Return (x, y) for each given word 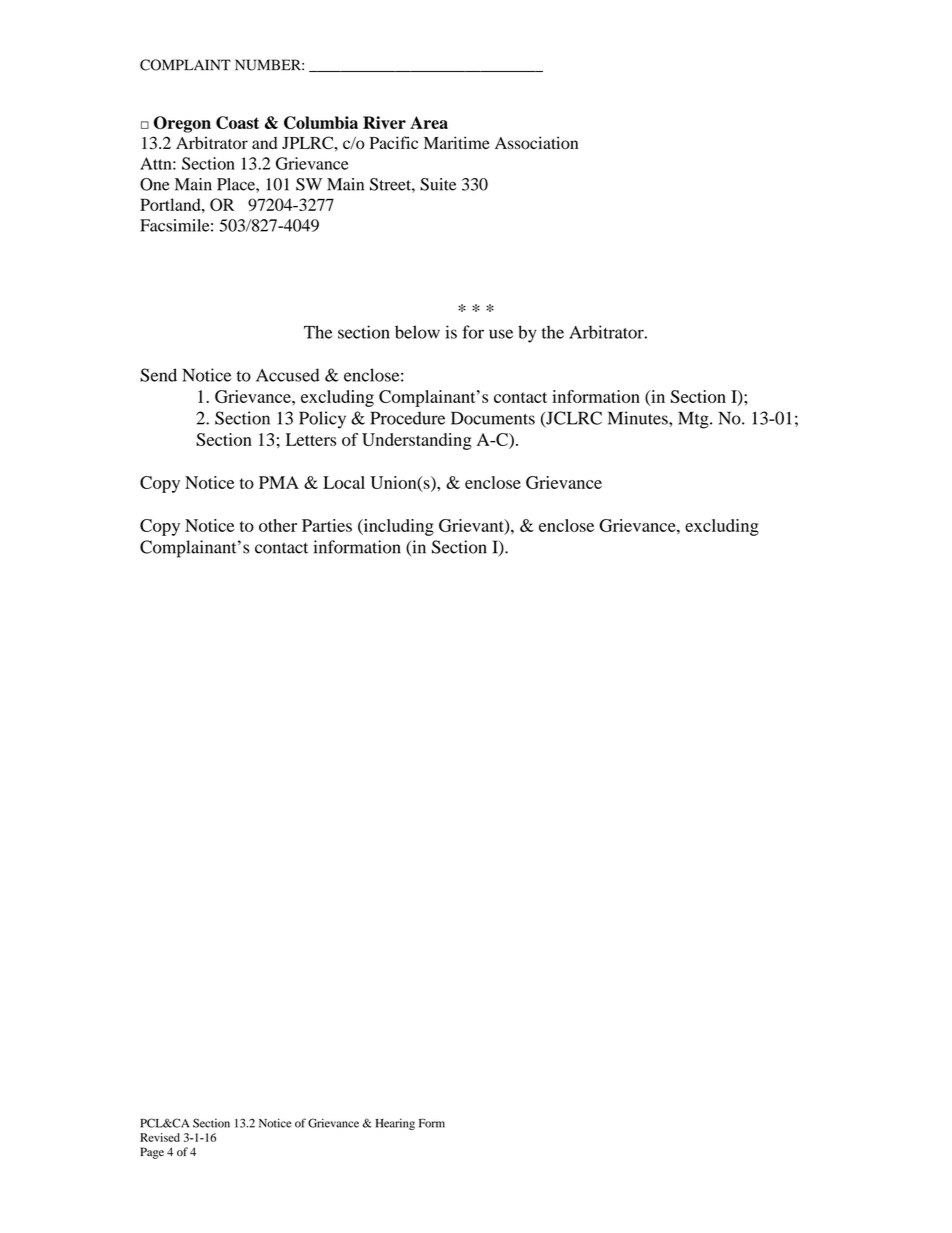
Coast (237, 122)
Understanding (417, 441)
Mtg (694, 420)
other (278, 525)
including (397, 527)
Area (429, 122)
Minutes (639, 418)
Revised (160, 1137)
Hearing (395, 1124)
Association (536, 142)
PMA (279, 482)
